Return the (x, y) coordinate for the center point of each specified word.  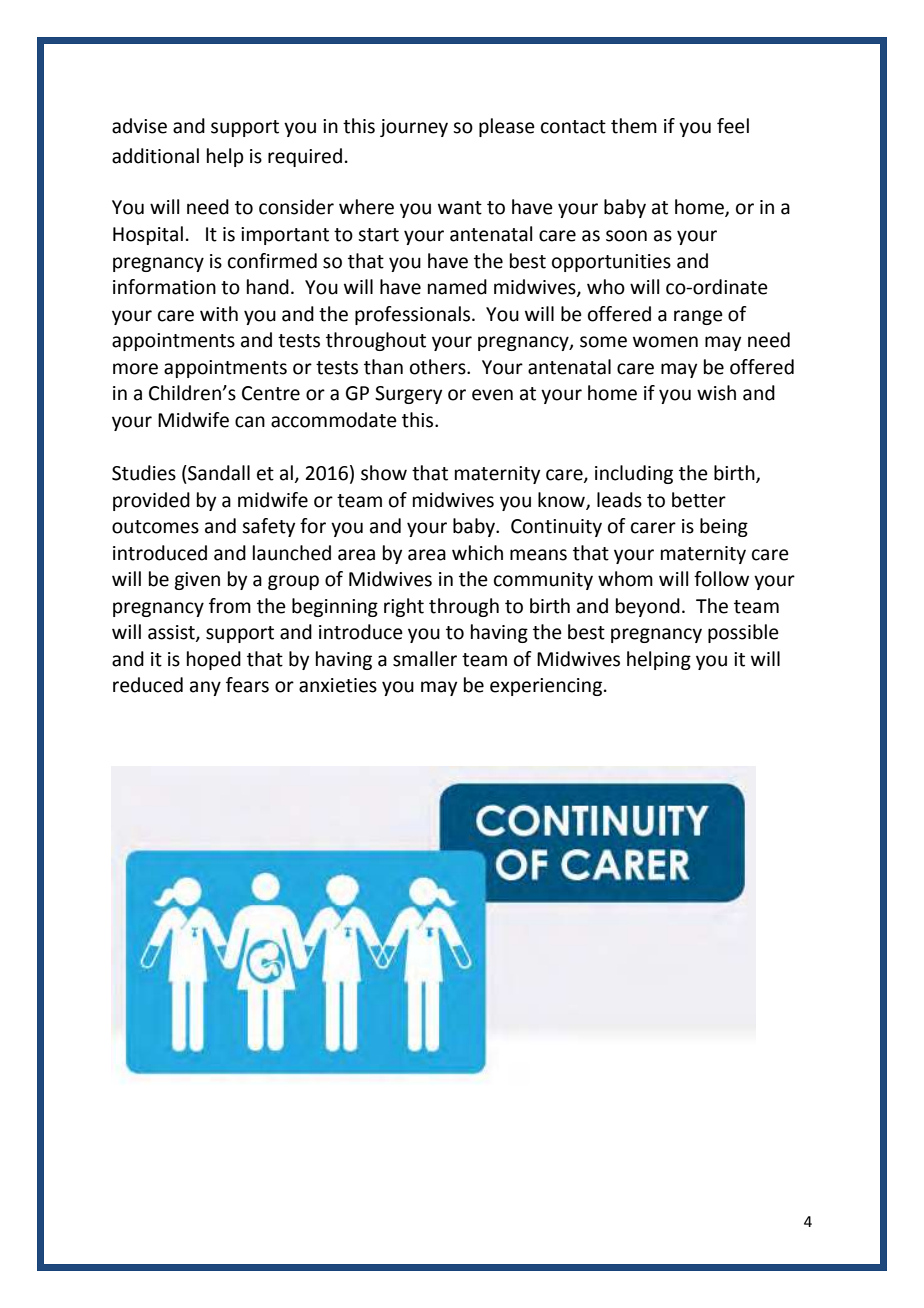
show (384, 473)
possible (743, 633)
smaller (425, 659)
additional (155, 156)
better (699, 500)
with (219, 314)
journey (414, 128)
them (634, 126)
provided (151, 501)
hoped (214, 660)
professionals (412, 315)
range (698, 317)
